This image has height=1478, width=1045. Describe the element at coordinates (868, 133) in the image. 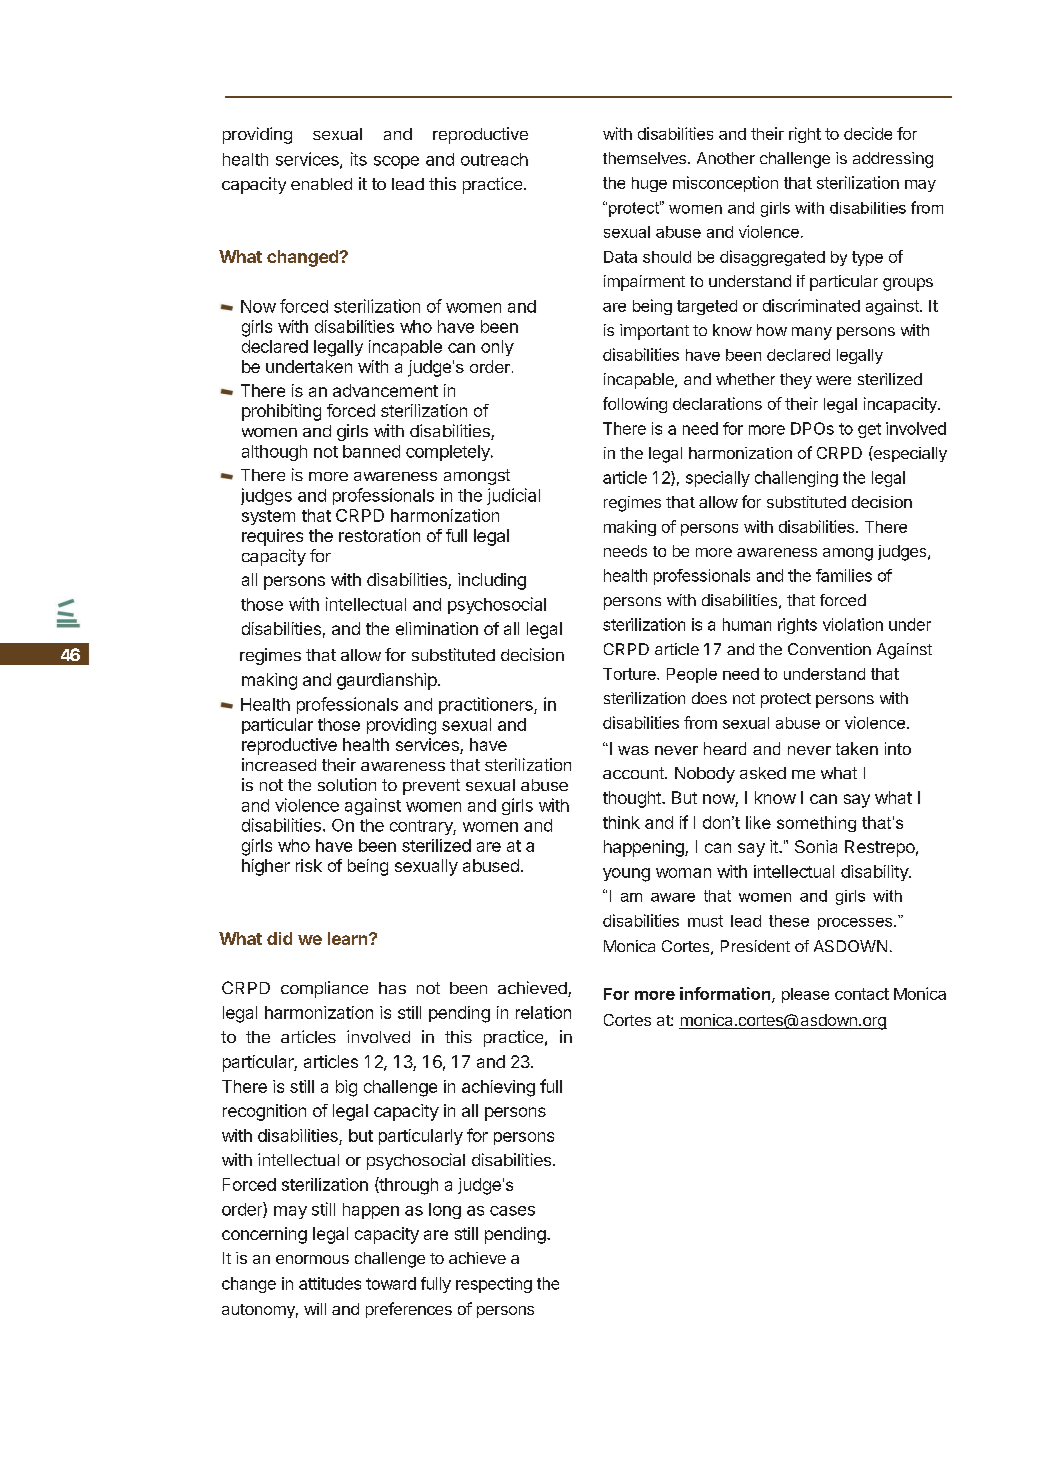

I see `decide` at that location.
